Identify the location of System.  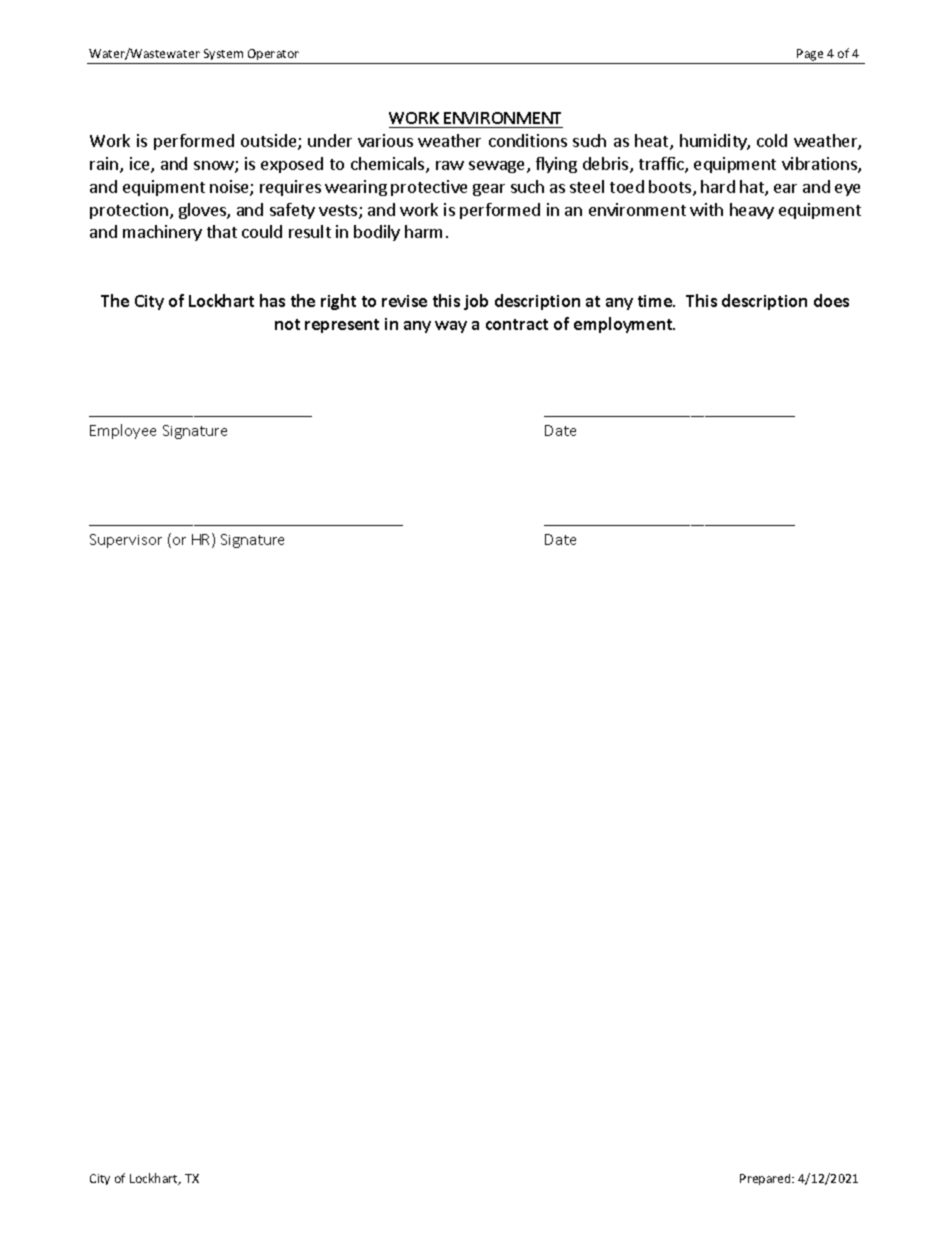
(223, 54).
